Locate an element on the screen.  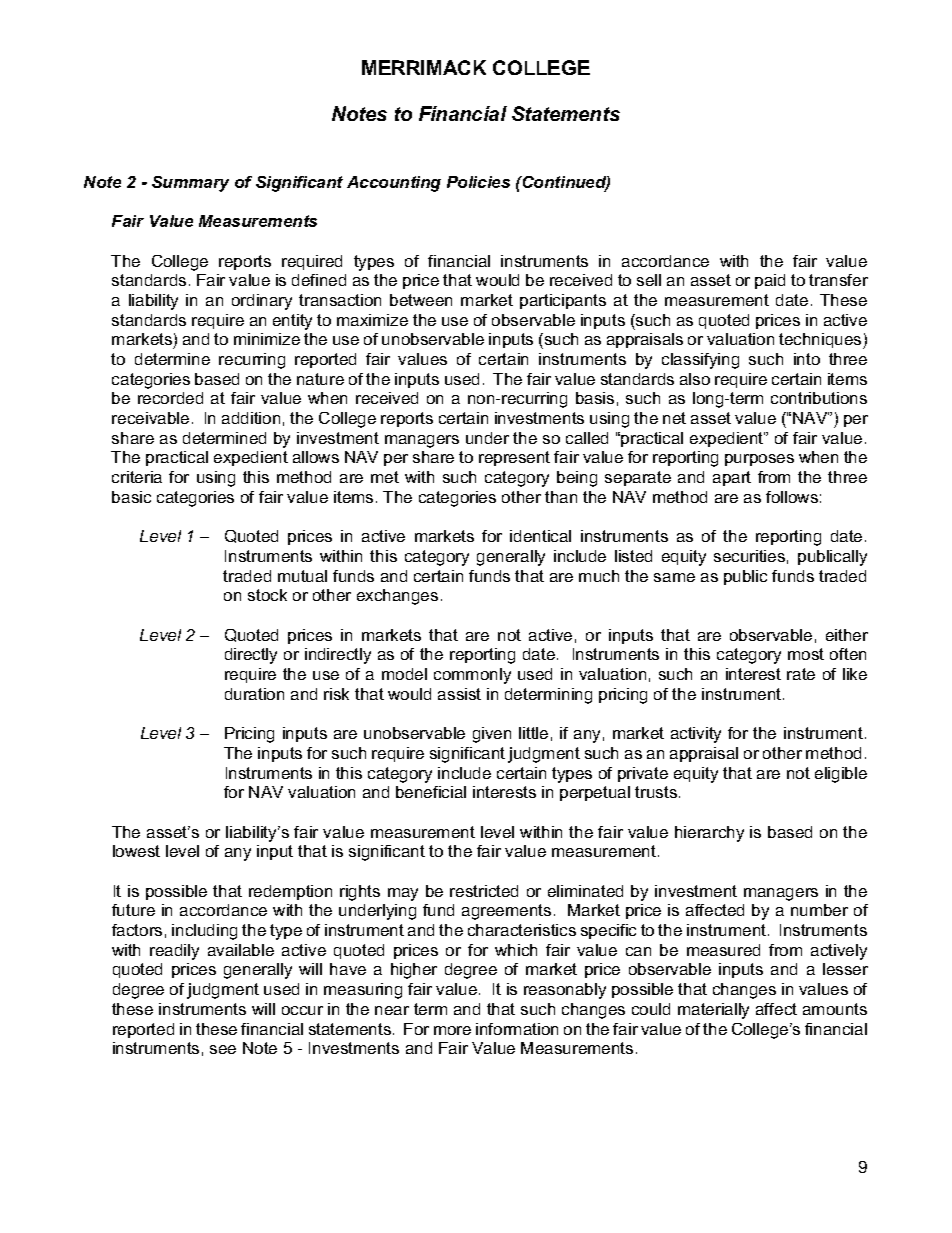
Summary is located at coordinates (190, 184).
